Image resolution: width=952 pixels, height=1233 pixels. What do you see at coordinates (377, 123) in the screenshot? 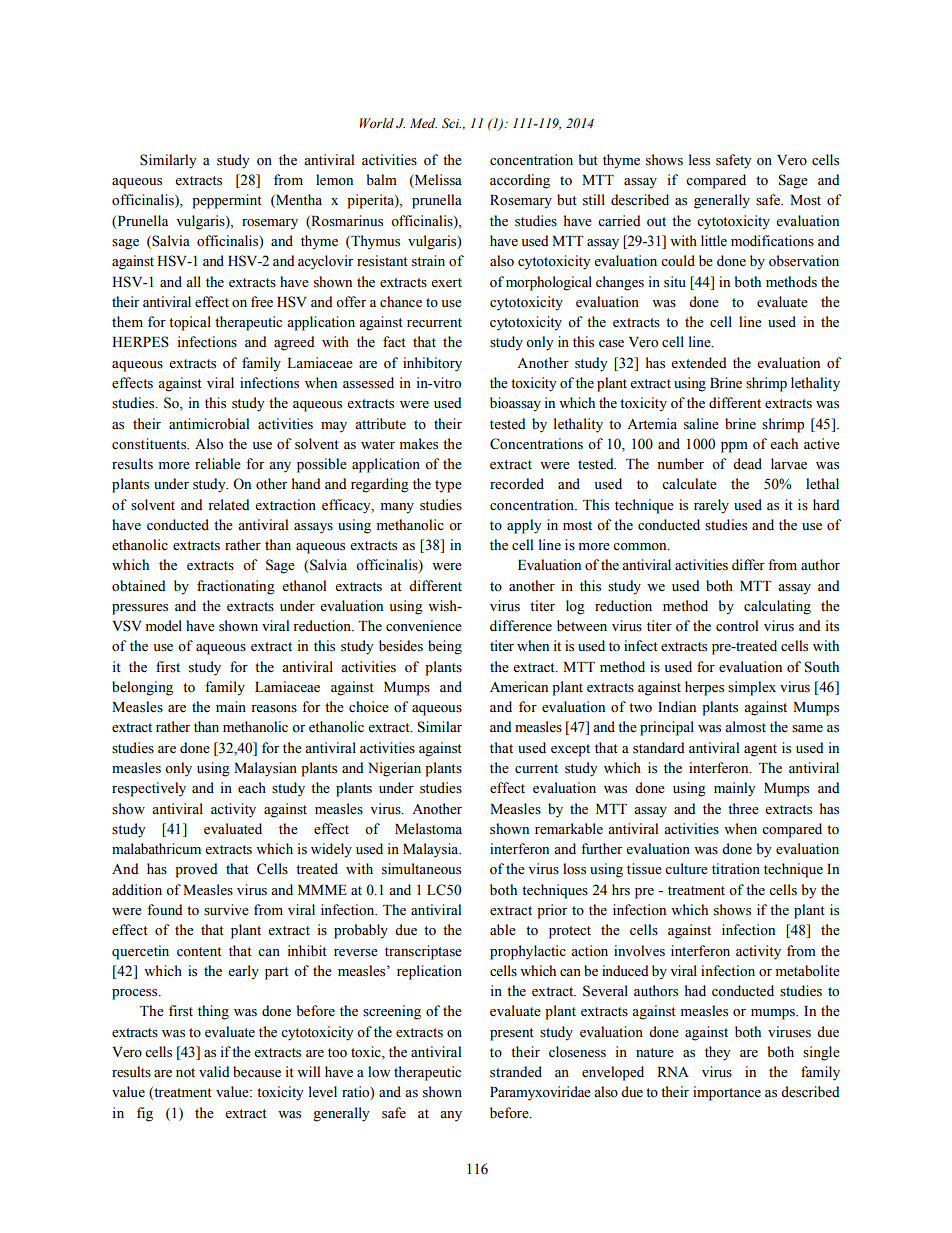
I see `World` at bounding box center [377, 123].
